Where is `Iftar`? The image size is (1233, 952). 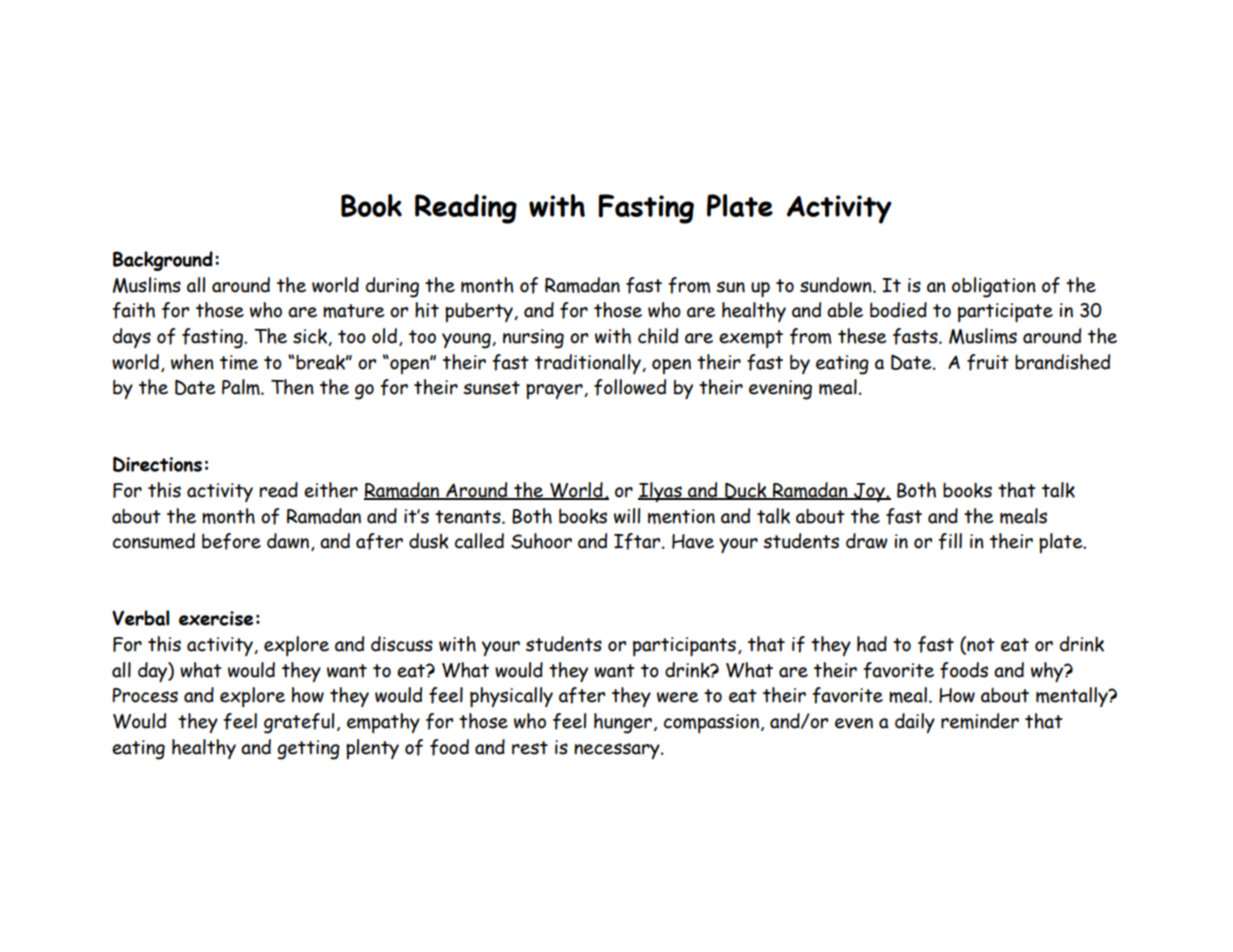 Iftar is located at coordinates (638, 541).
